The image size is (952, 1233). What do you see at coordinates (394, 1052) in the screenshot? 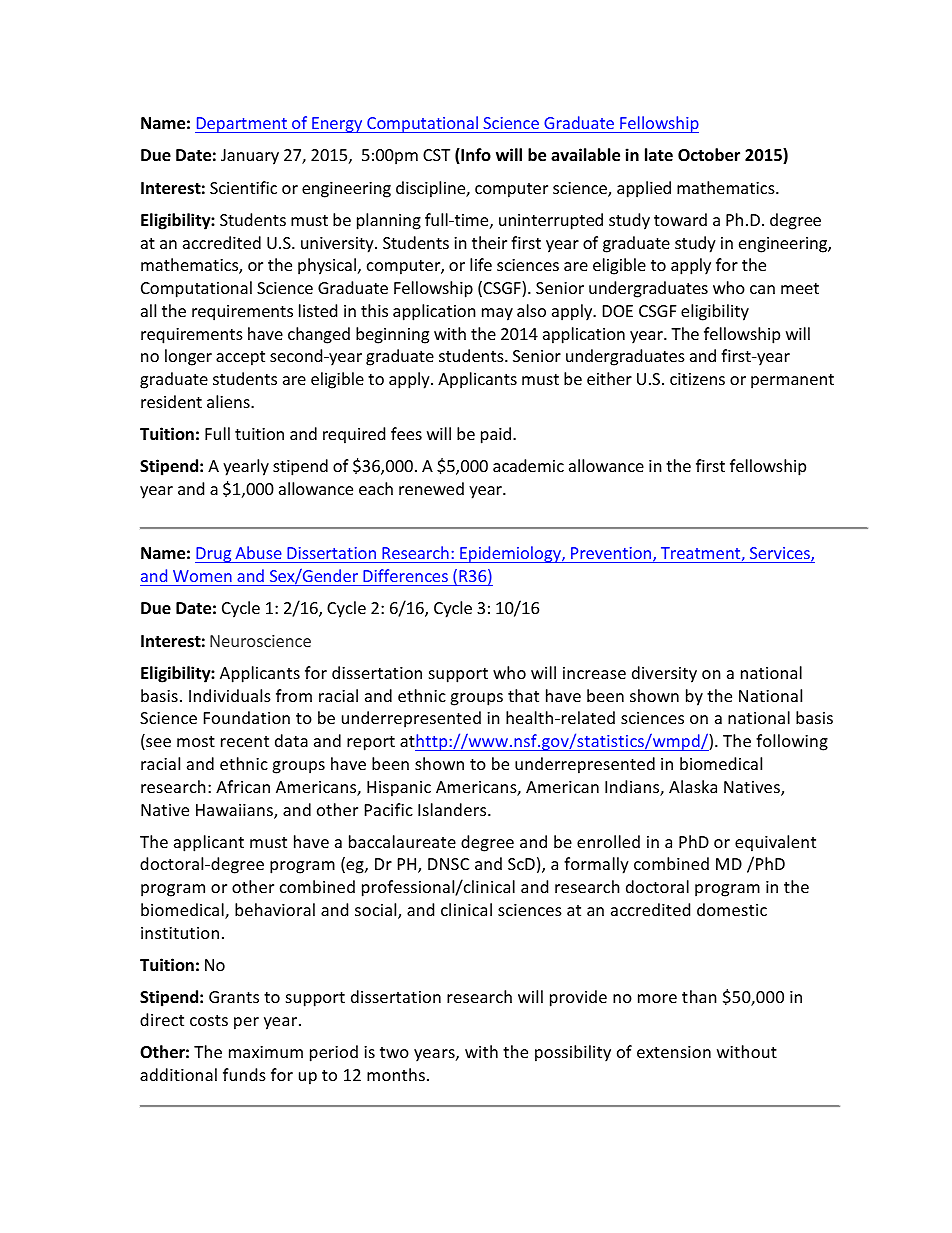
I see `two` at bounding box center [394, 1052].
